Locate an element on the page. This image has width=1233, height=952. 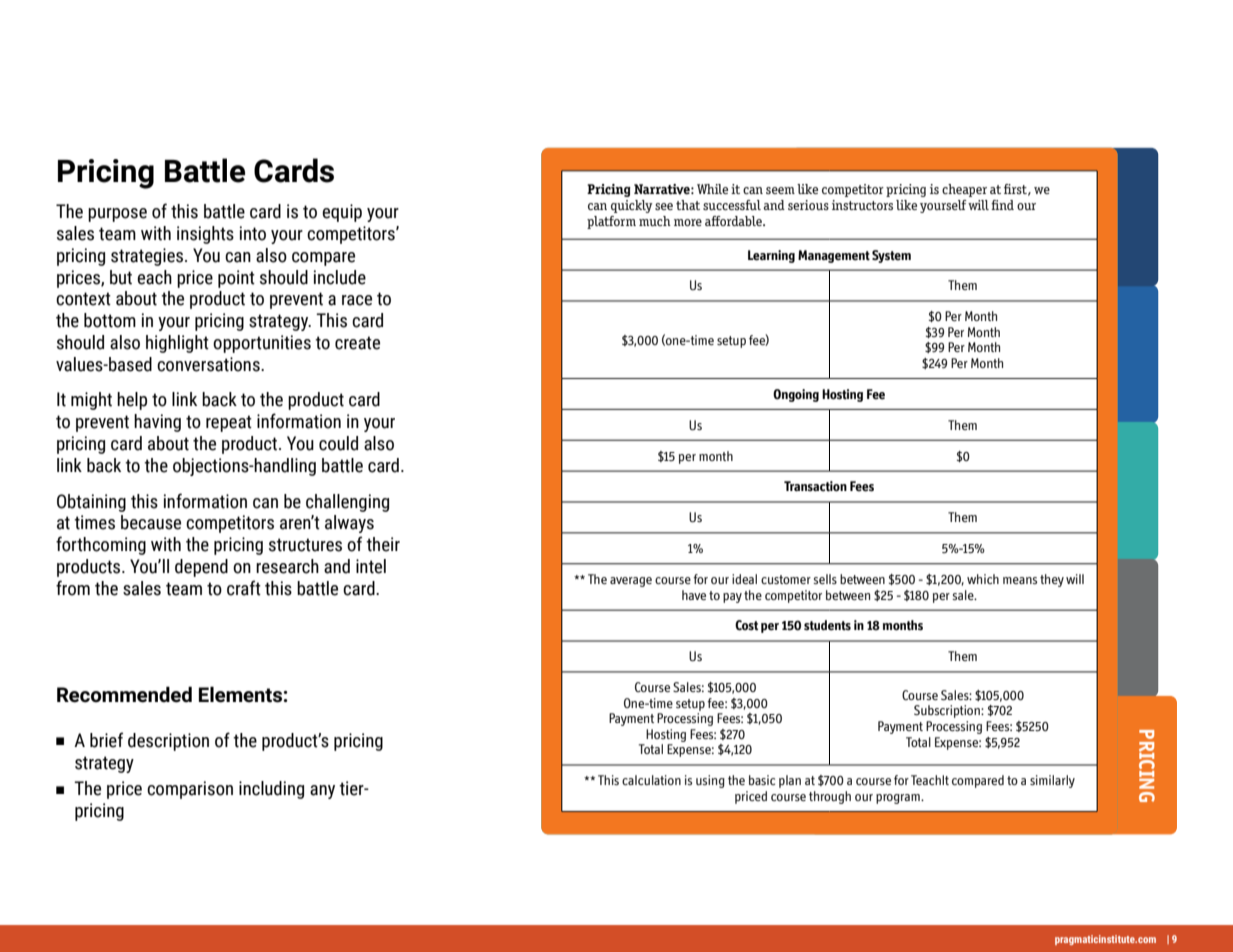
comparison is located at coordinates (190, 790).
